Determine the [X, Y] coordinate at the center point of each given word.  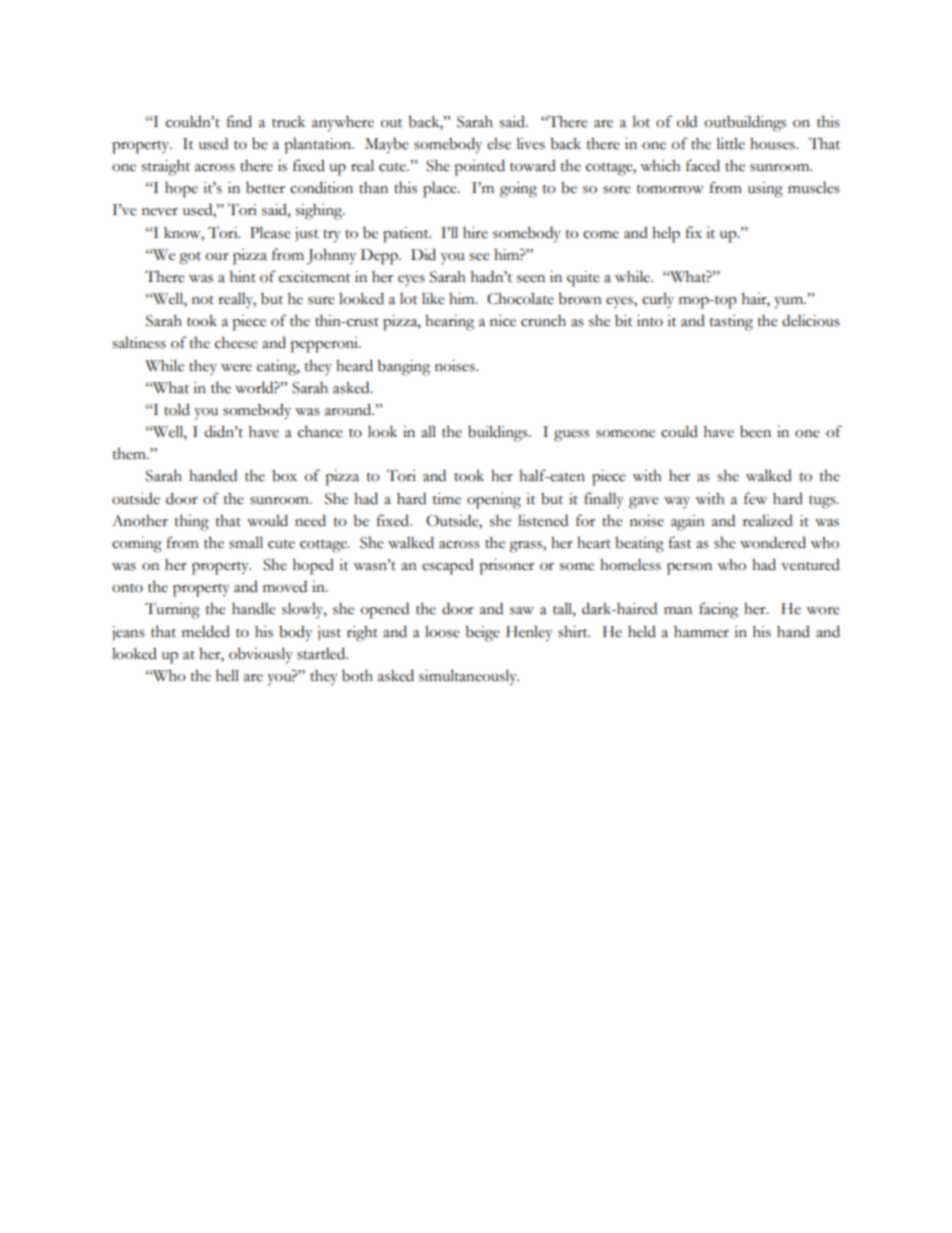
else [499, 144]
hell [227, 676]
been [755, 432]
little [730, 143]
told [177, 409]
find [239, 121]
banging [403, 368]
